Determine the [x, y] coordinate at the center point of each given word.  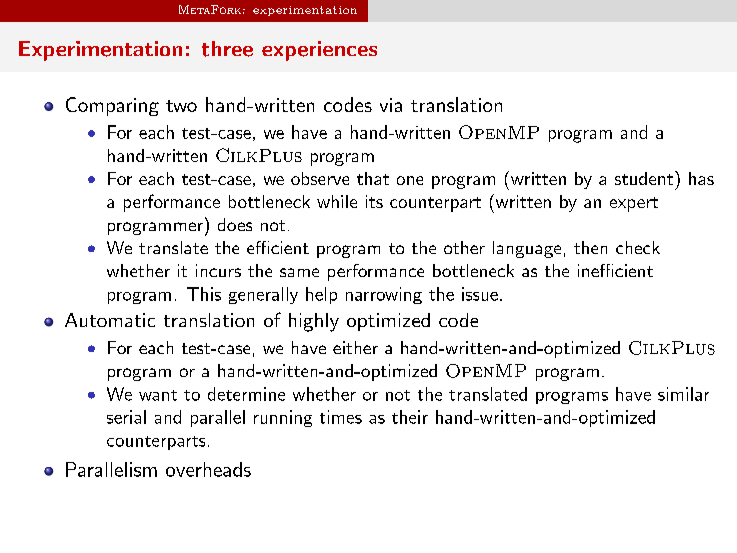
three [227, 49]
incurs [218, 270]
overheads [208, 469]
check [638, 247]
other [464, 247]
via [391, 105]
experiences [319, 51]
